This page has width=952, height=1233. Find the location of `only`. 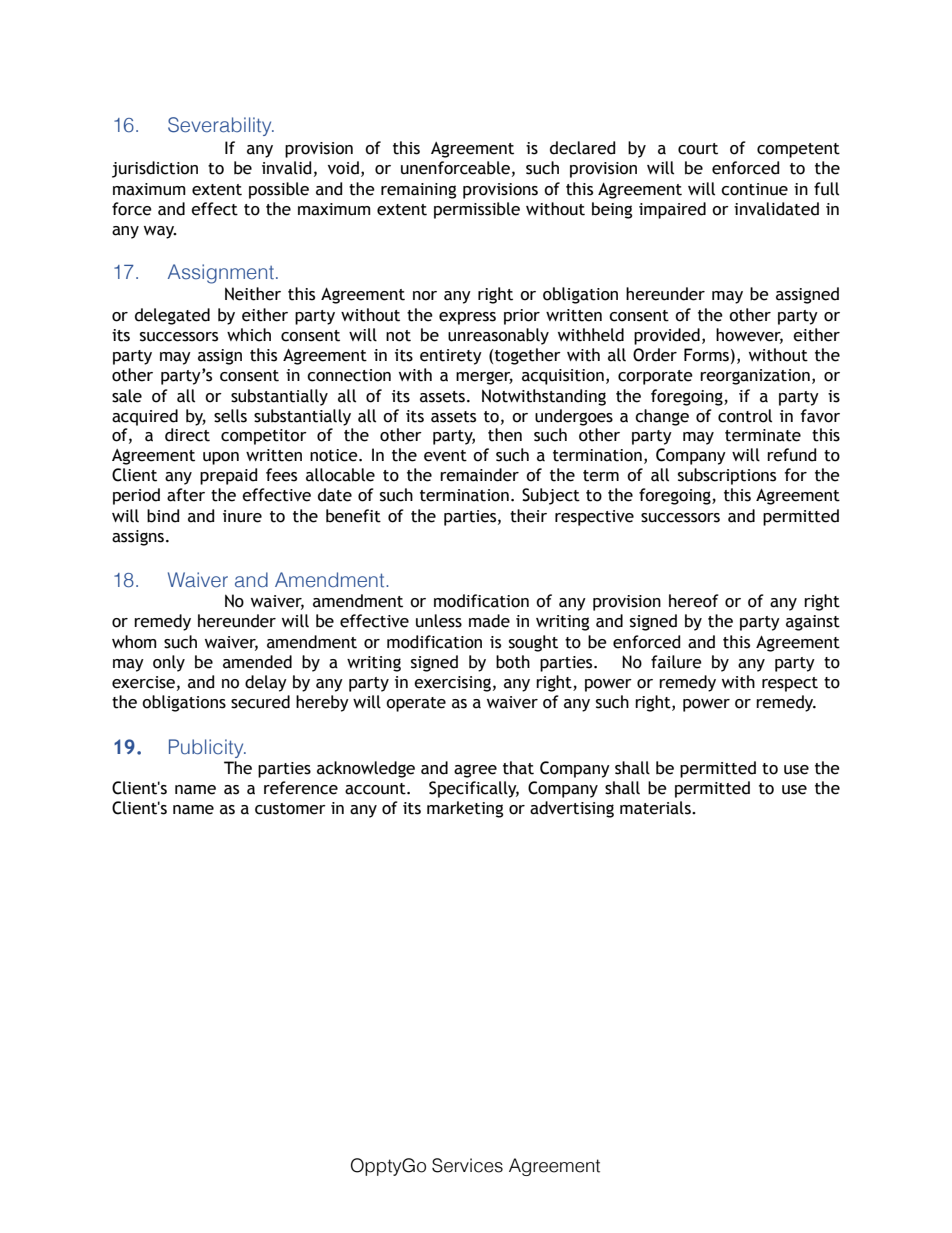

only is located at coordinates (169, 663).
